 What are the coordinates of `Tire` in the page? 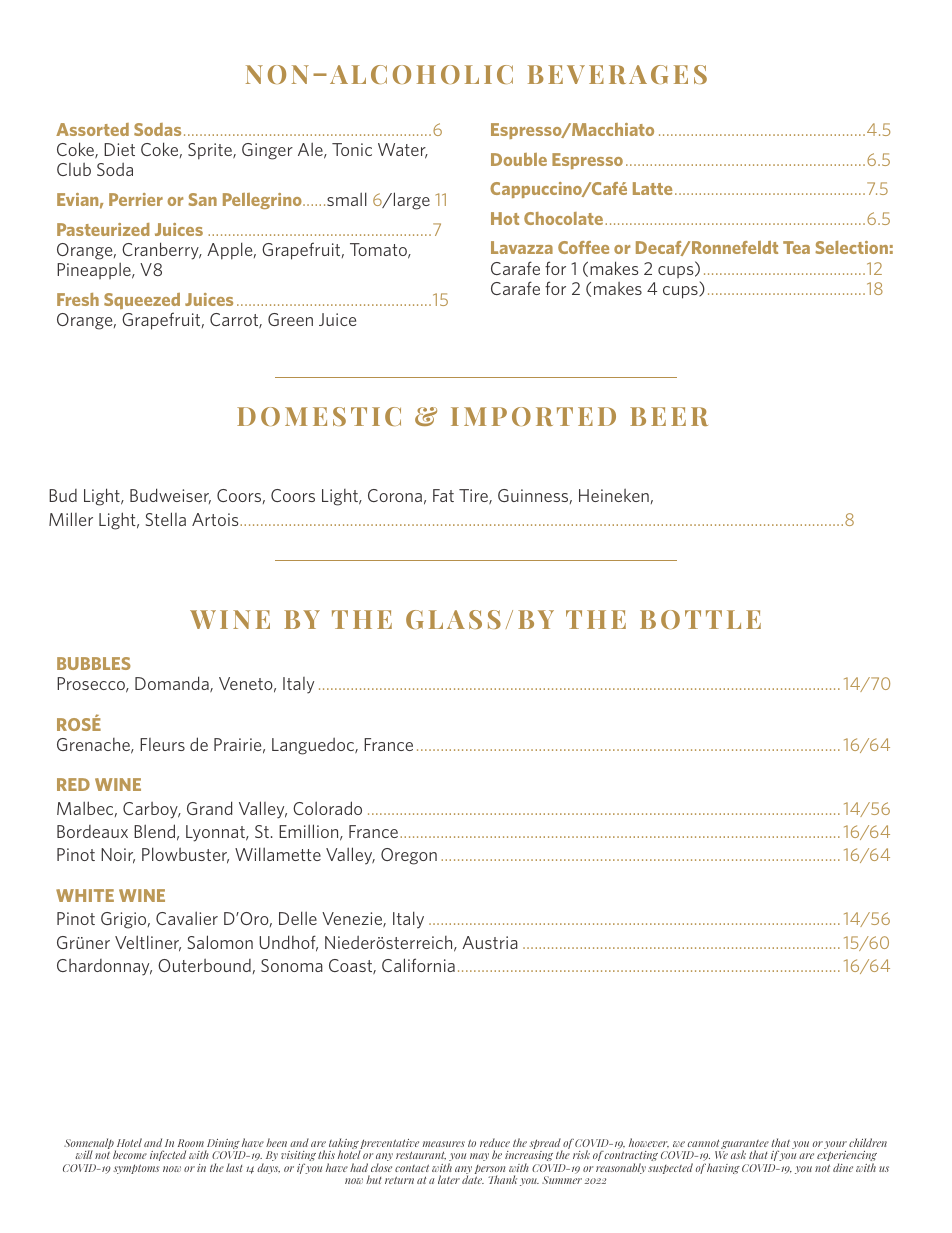 It's located at (474, 496).
